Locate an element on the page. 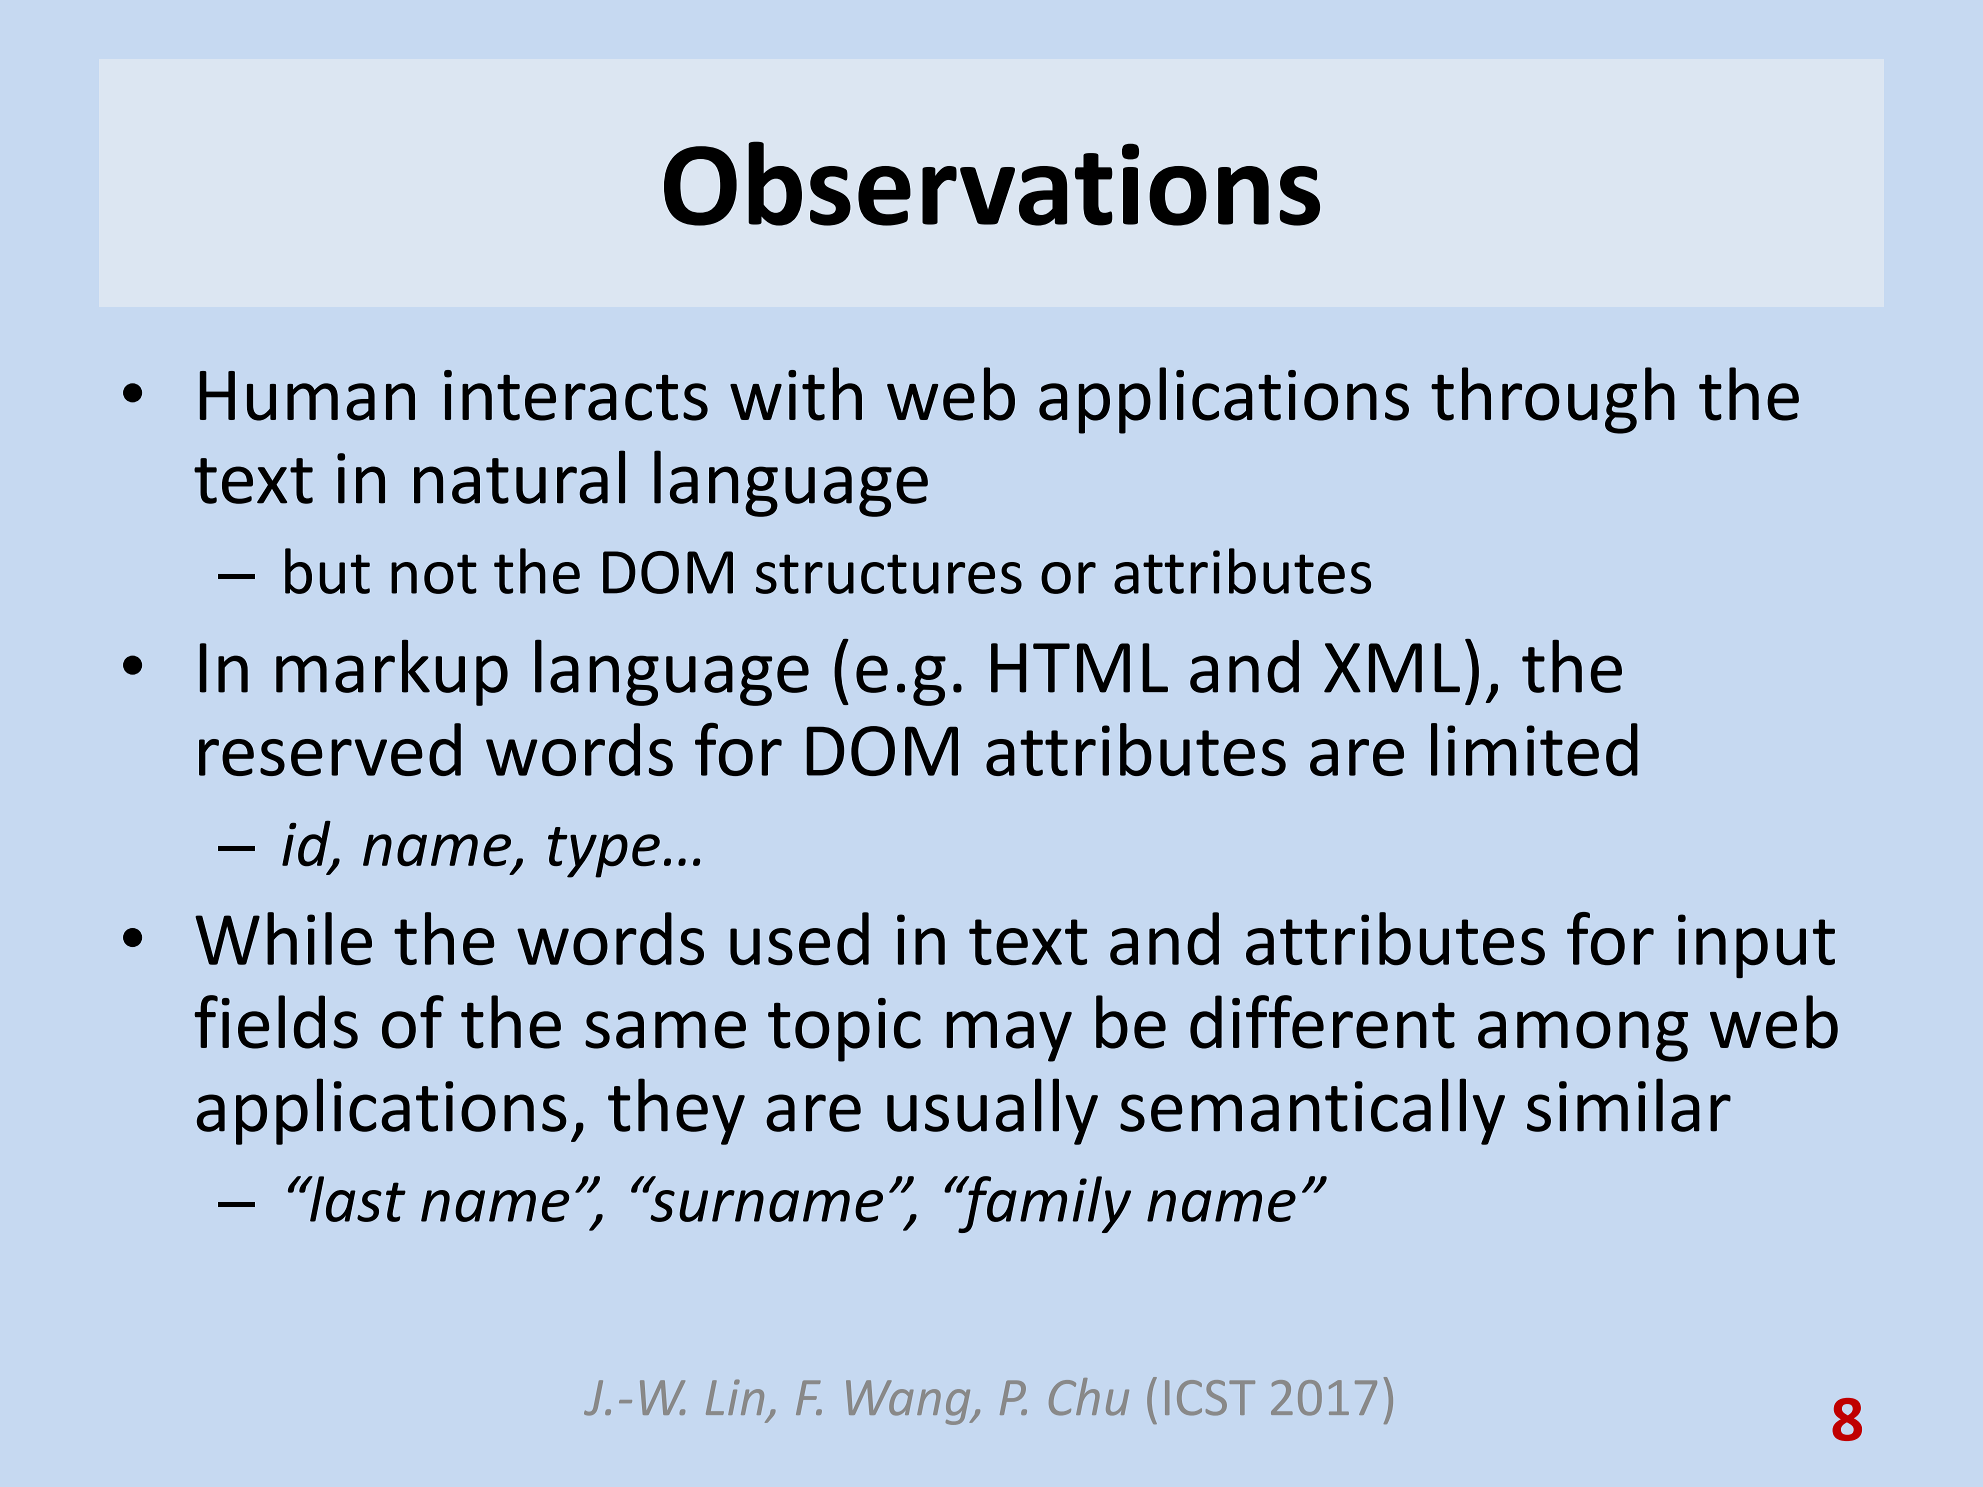  through is located at coordinates (1553, 400).
